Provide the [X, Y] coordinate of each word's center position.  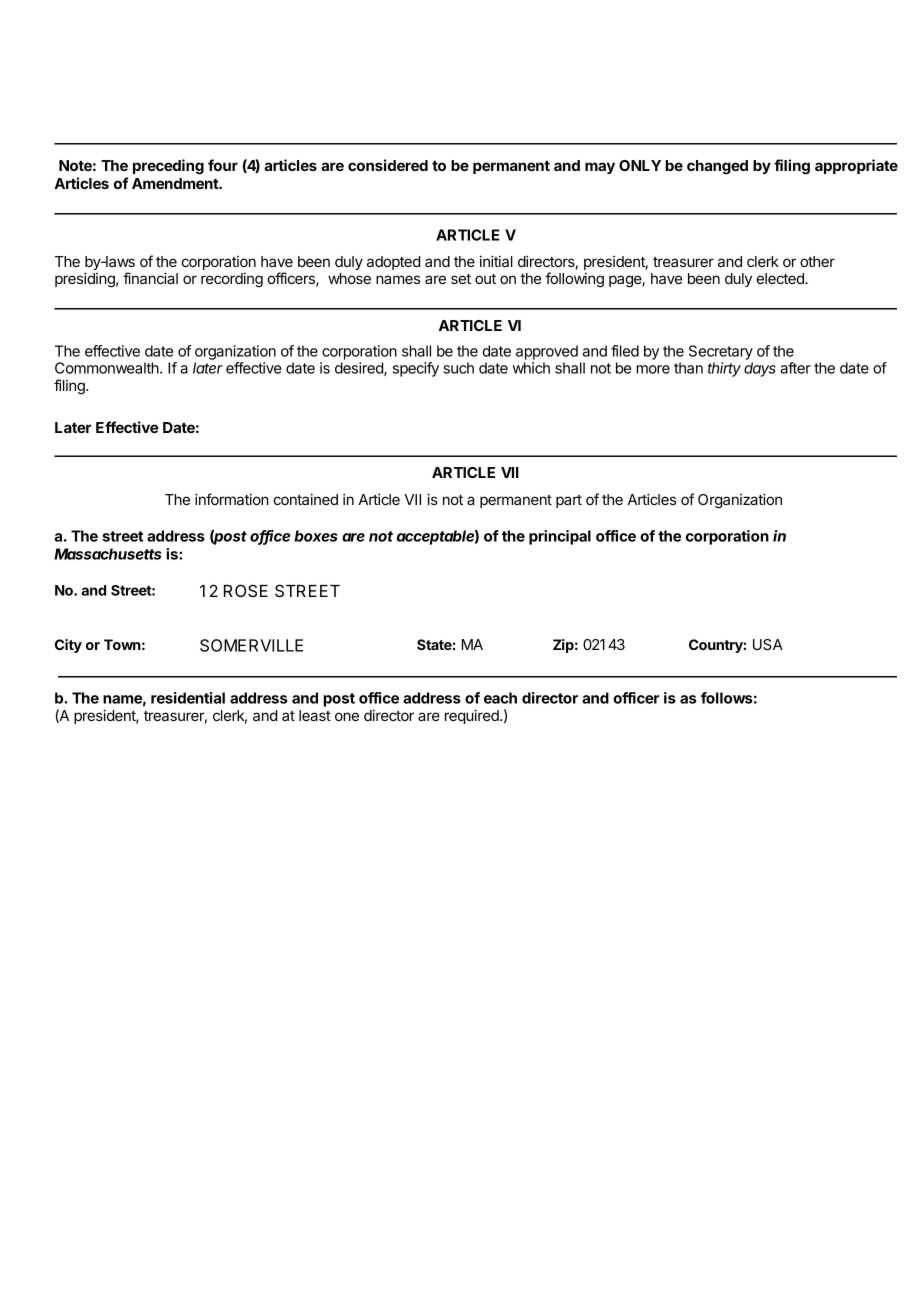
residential [188, 698]
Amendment [176, 183]
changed [717, 167]
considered [388, 165]
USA [768, 644]
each [500, 698]
